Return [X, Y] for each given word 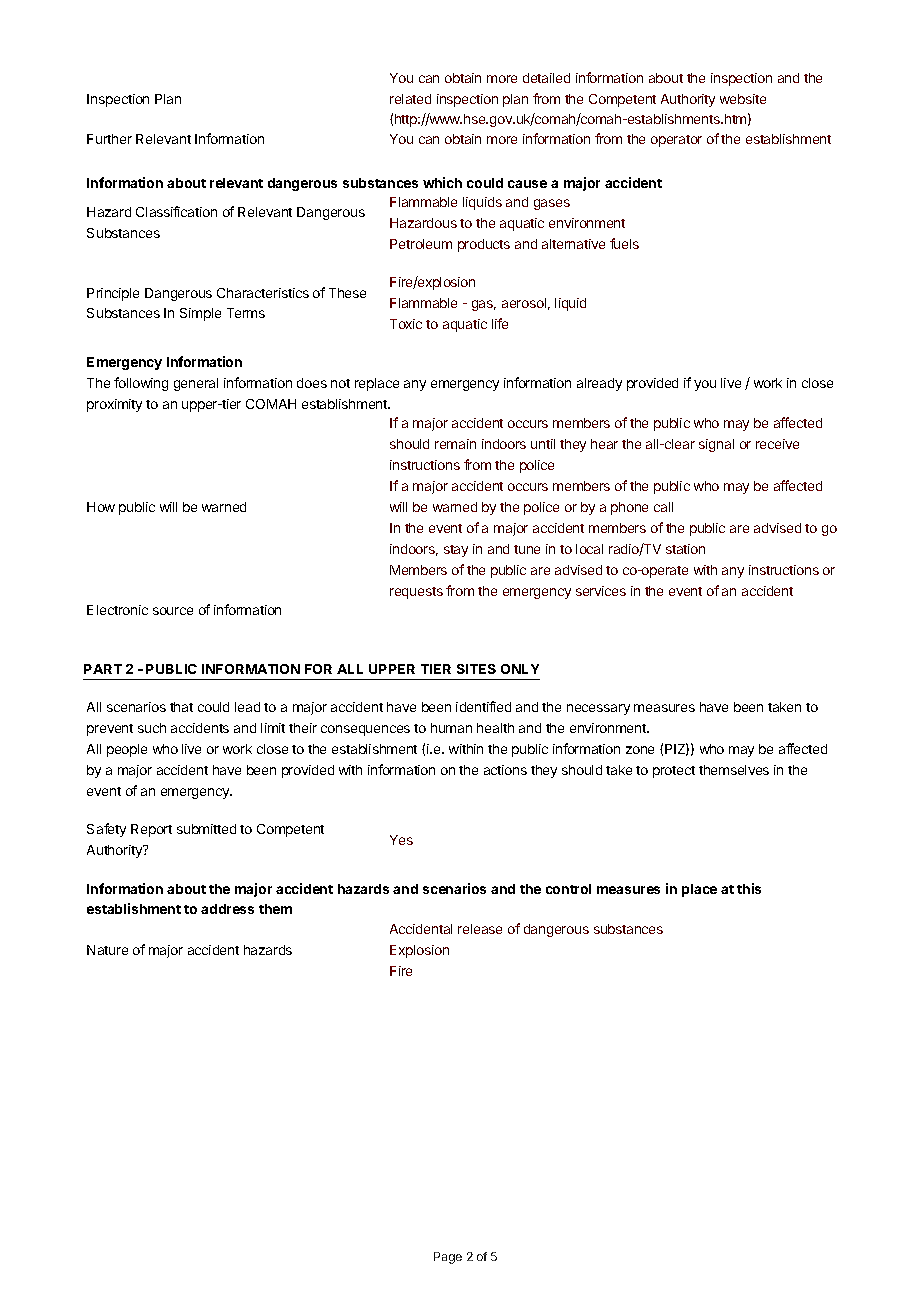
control [568, 889]
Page [448, 1258]
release [480, 929]
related [410, 99]
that [181, 707]
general [196, 384]
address [227, 909]
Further [109, 139]
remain [455, 444]
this [749, 888]
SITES [476, 669]
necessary [598, 709]
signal [716, 445]
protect [674, 772]
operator [676, 141]
